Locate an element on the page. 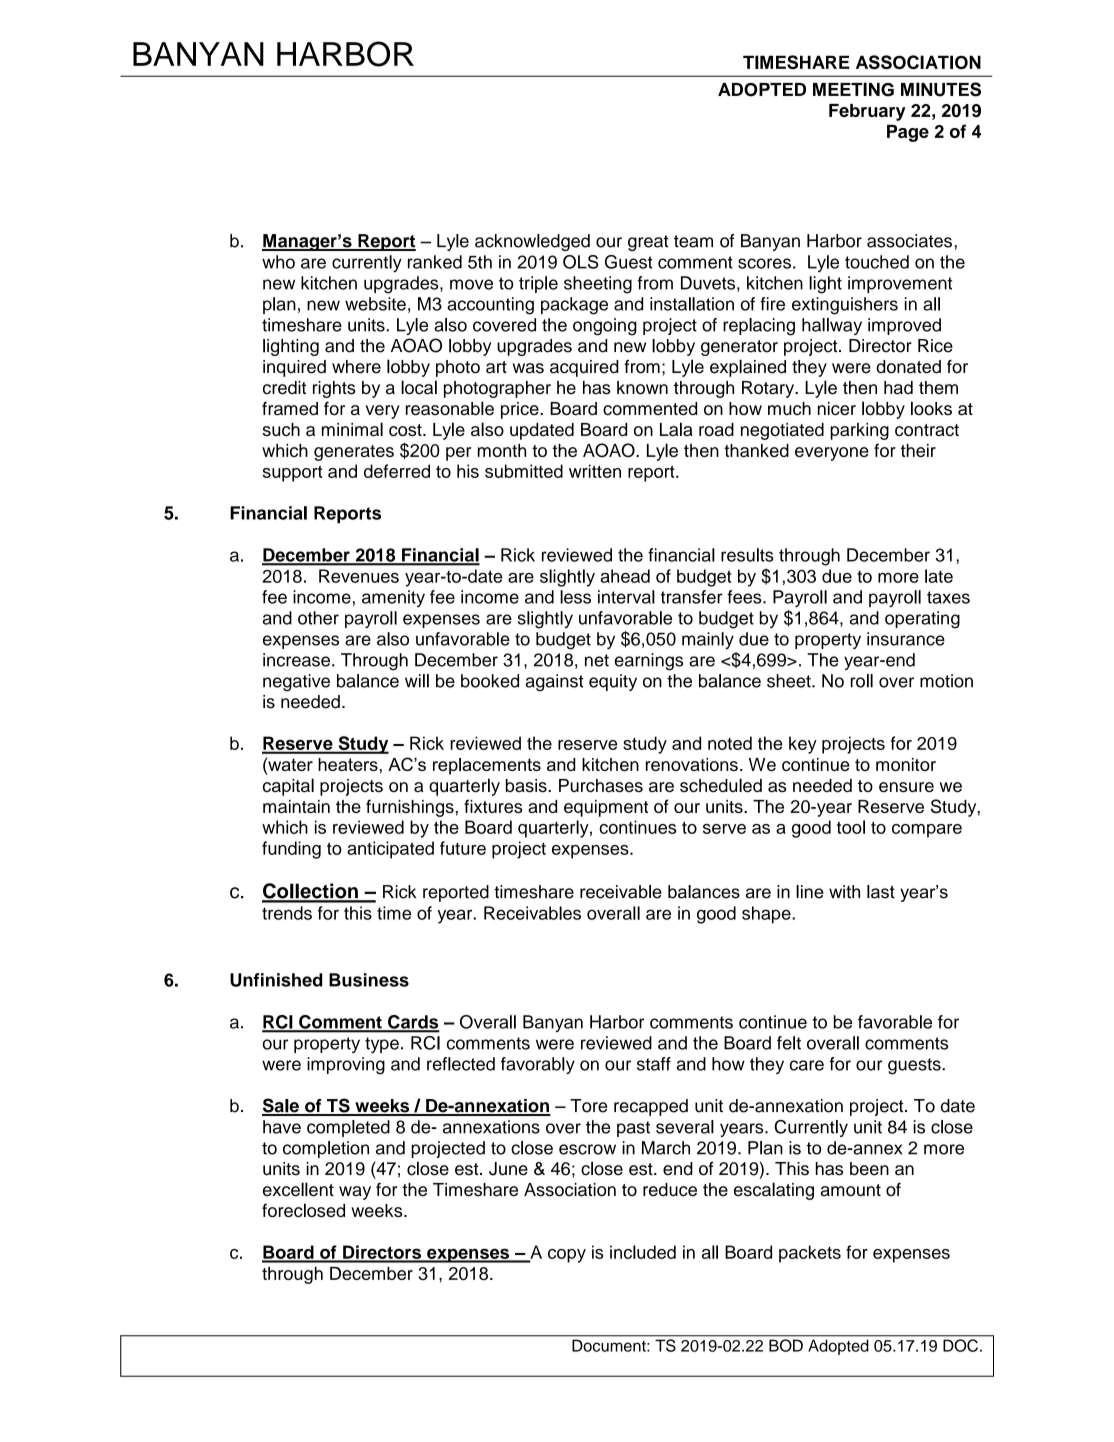  known is located at coordinates (642, 388).
